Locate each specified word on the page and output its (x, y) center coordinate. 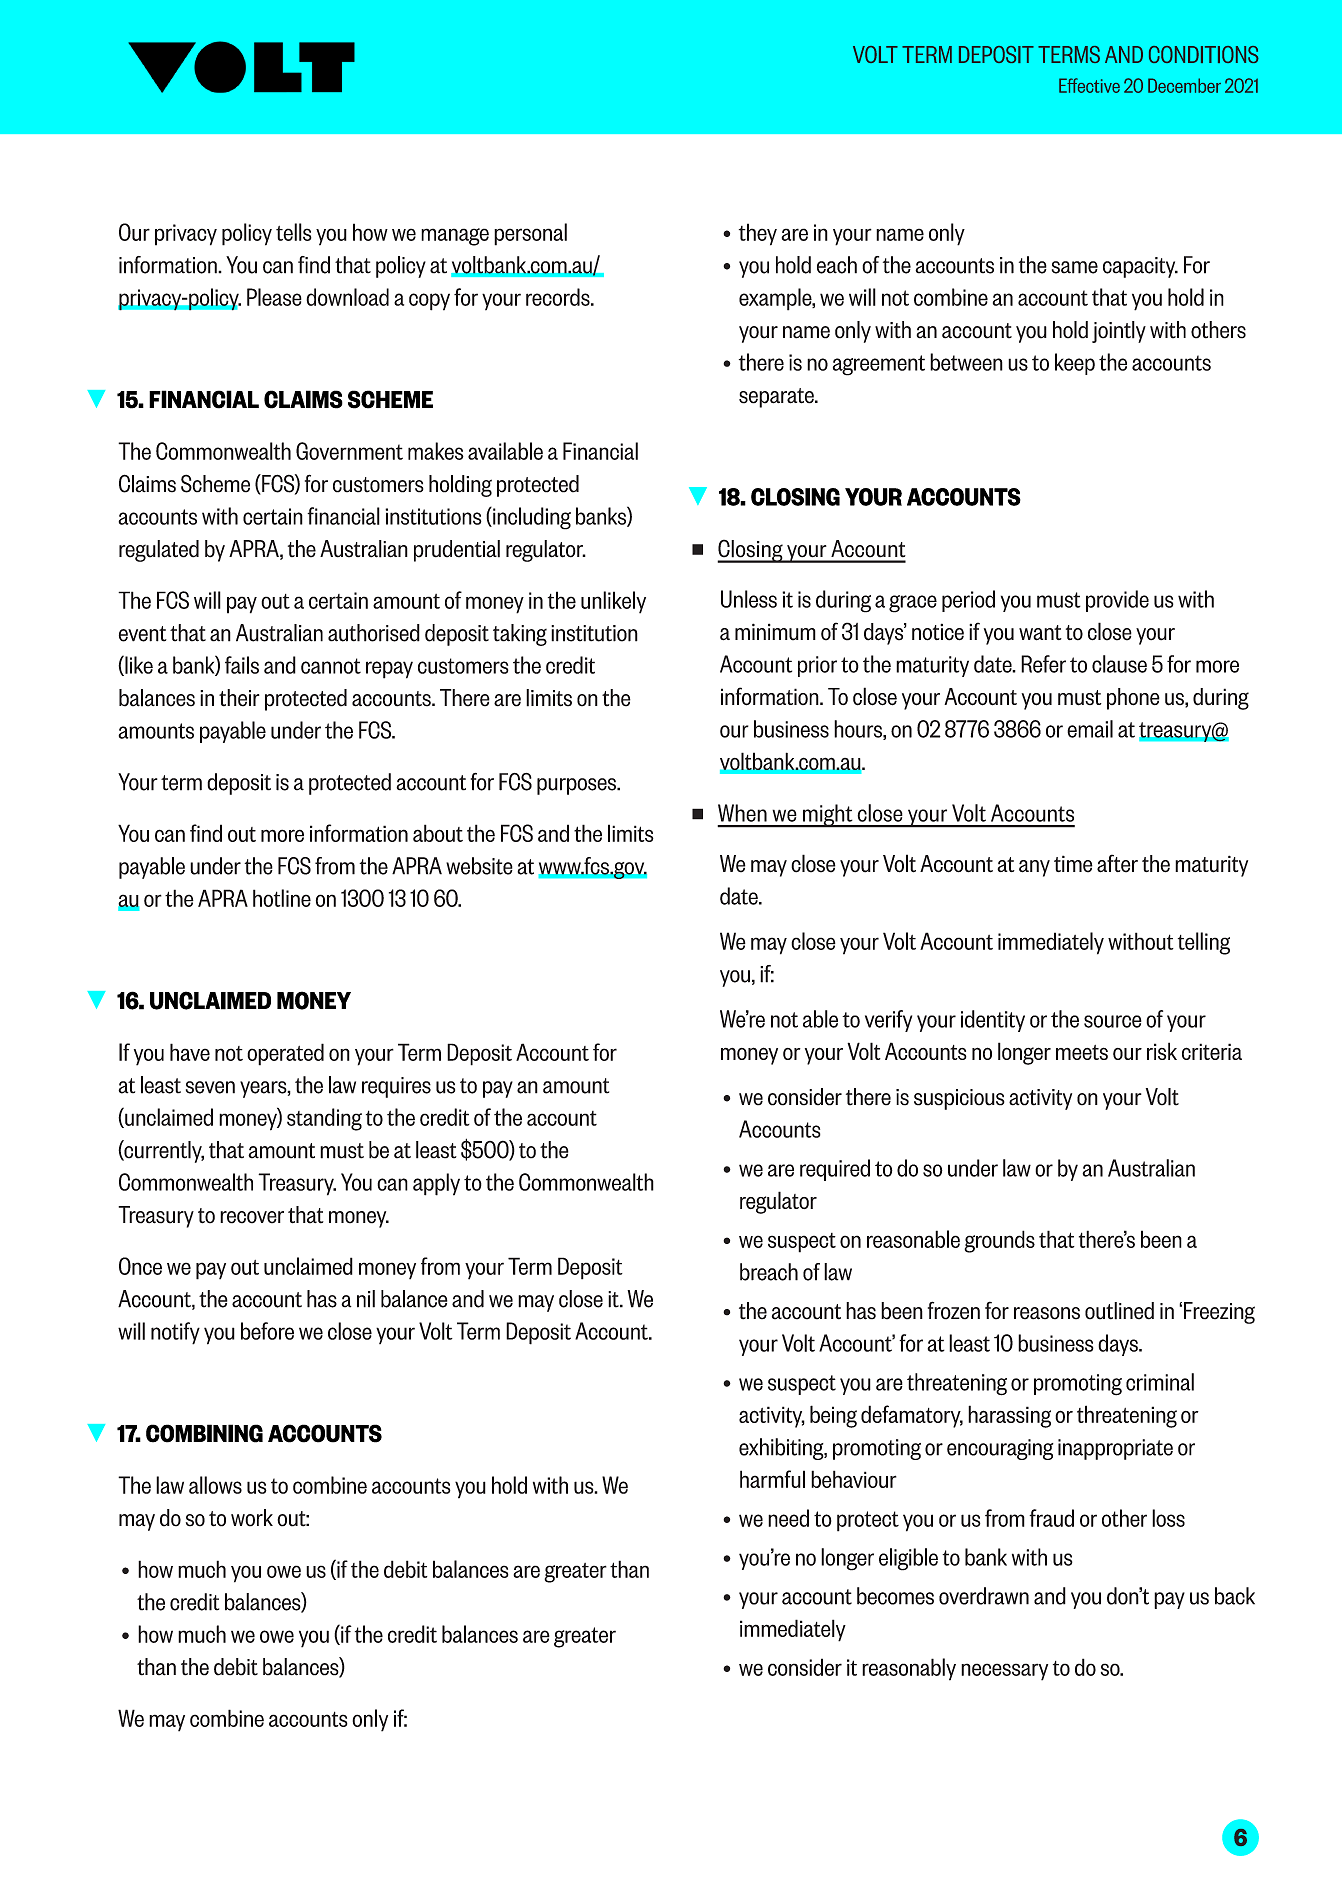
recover (252, 1217)
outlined (1119, 1311)
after (1117, 863)
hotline (282, 898)
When (742, 813)
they (758, 234)
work (252, 1518)
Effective (1089, 85)
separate (777, 398)
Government (349, 451)
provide (1117, 601)
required (835, 1170)
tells (294, 232)
